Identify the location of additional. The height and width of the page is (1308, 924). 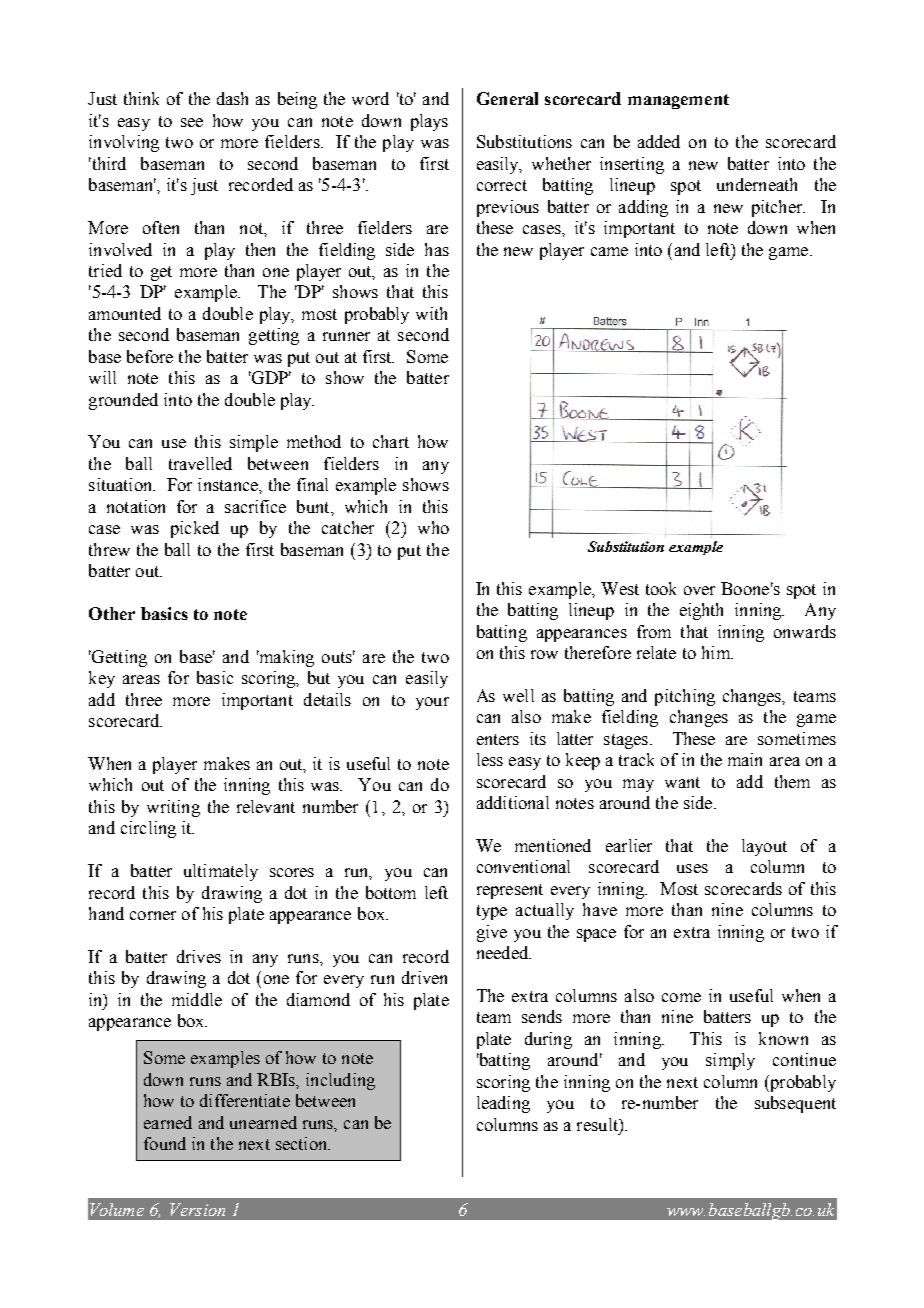
(513, 802).
